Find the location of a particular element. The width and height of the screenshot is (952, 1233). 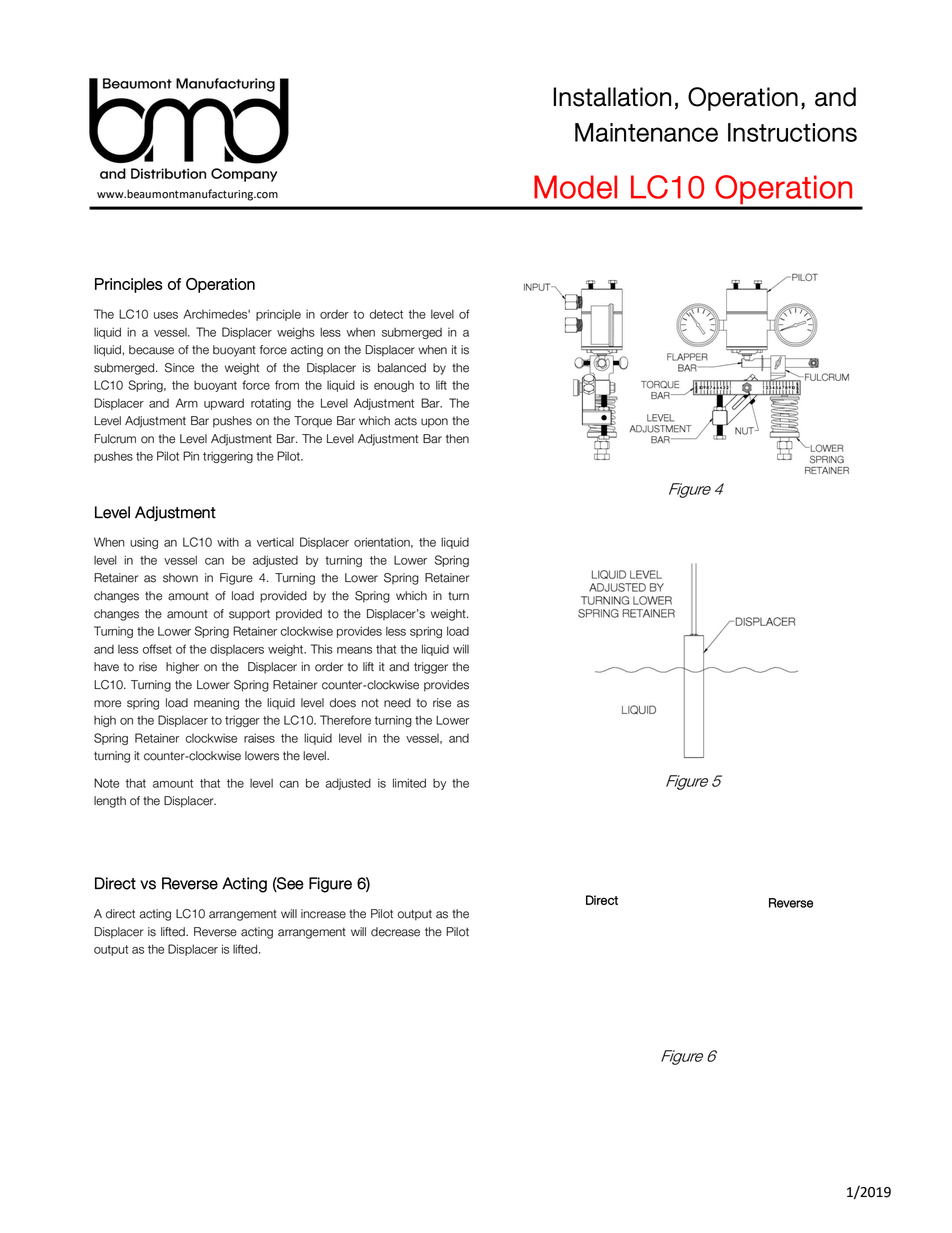

with is located at coordinates (228, 542).
